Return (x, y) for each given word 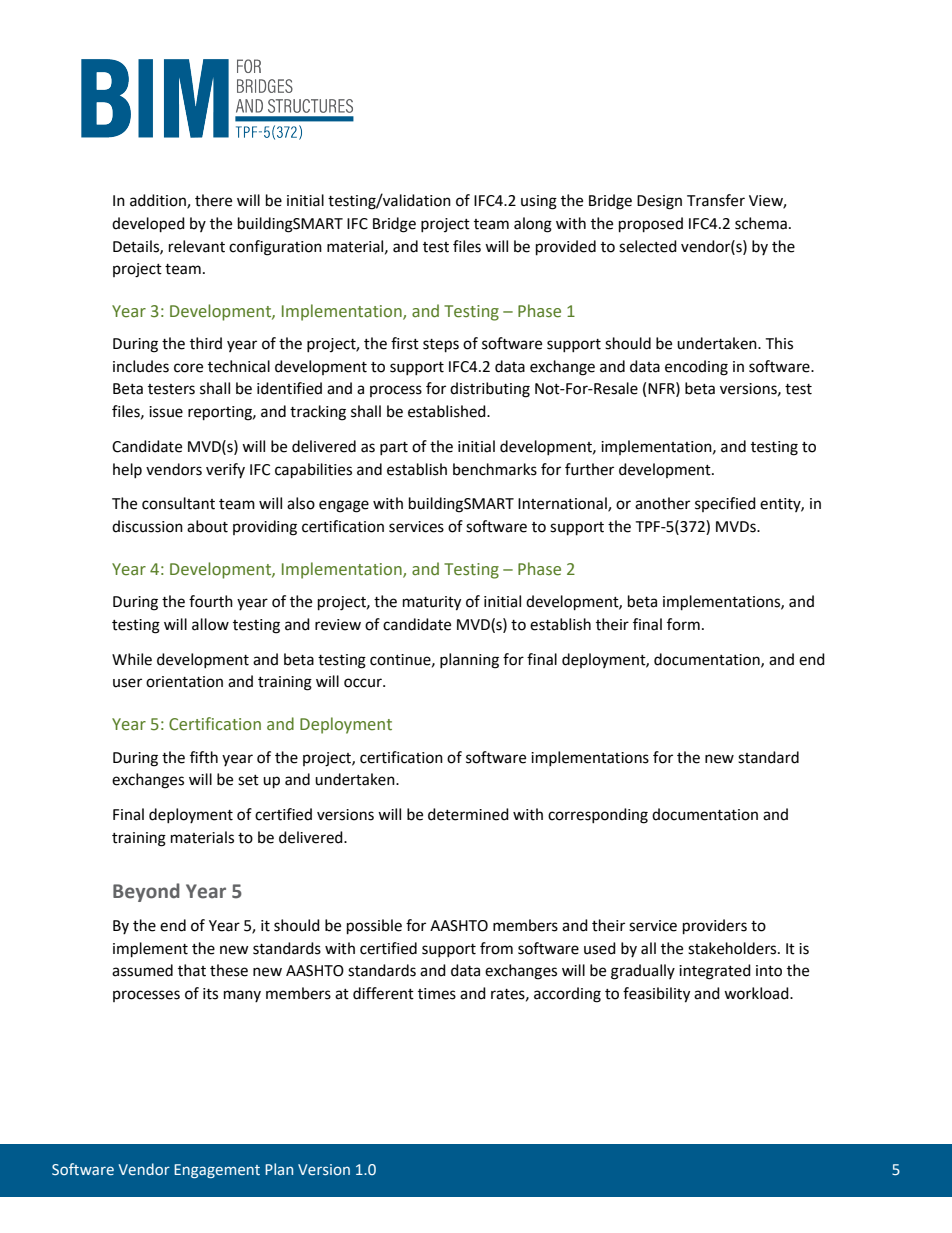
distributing (490, 390)
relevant (197, 246)
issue (166, 412)
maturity (432, 603)
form (683, 624)
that (192, 970)
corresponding (598, 816)
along (533, 225)
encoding (696, 368)
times (437, 994)
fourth (211, 601)
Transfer (716, 200)
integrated (715, 972)
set (248, 780)
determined (468, 814)
